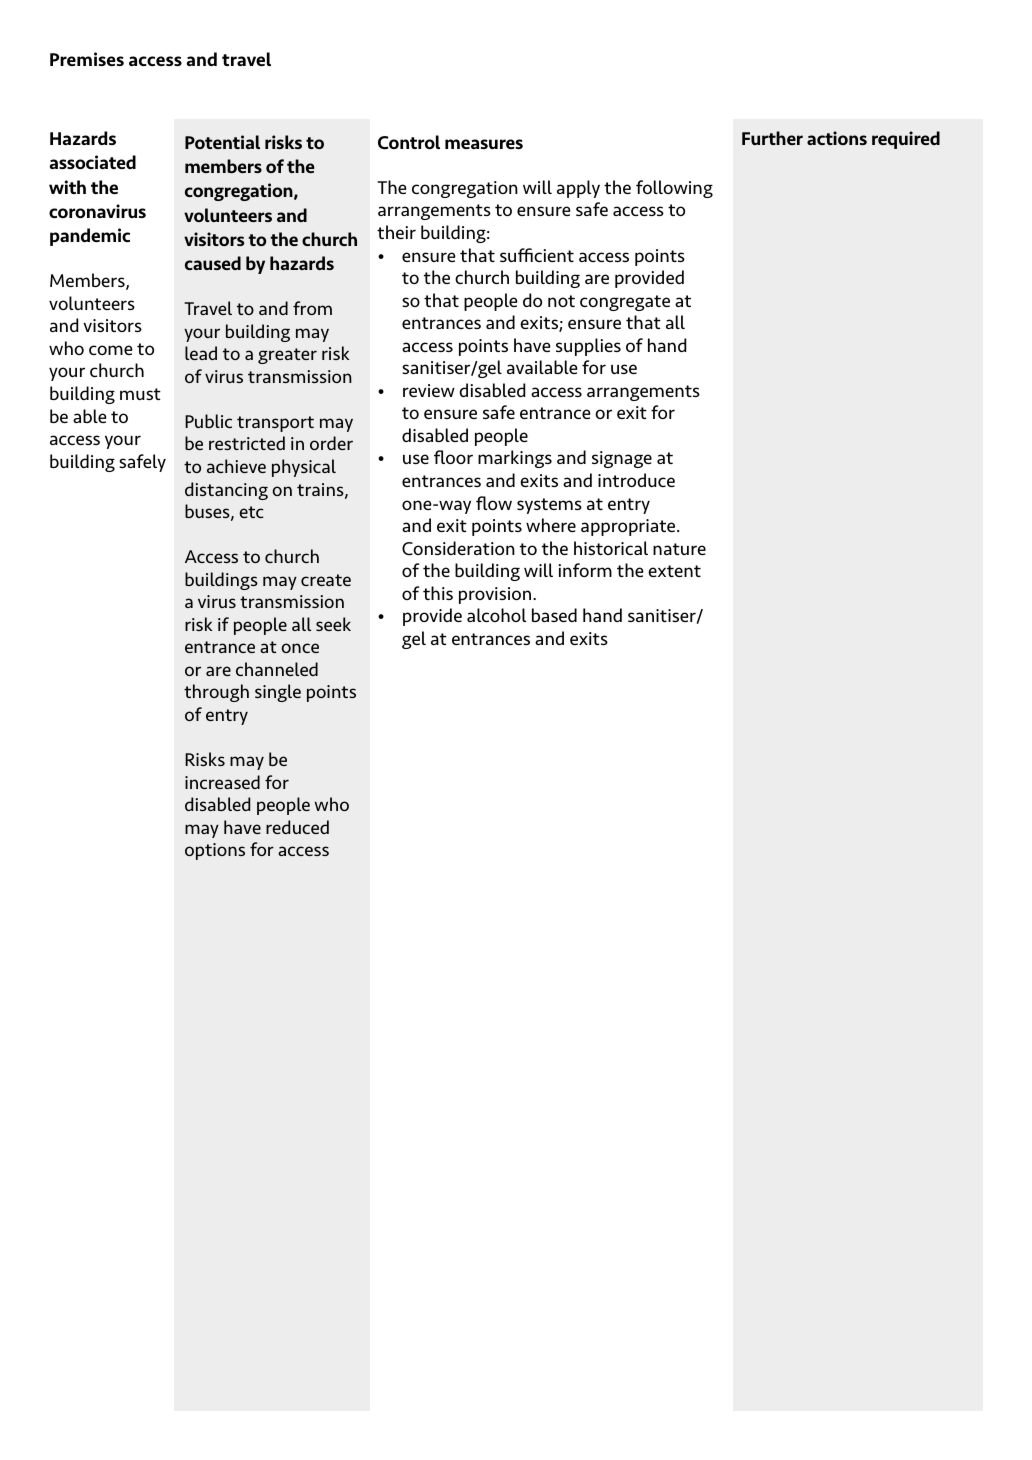 This screenshot has height=1460, width=1032. What do you see at coordinates (326, 580) in the screenshot?
I see `create` at bounding box center [326, 580].
